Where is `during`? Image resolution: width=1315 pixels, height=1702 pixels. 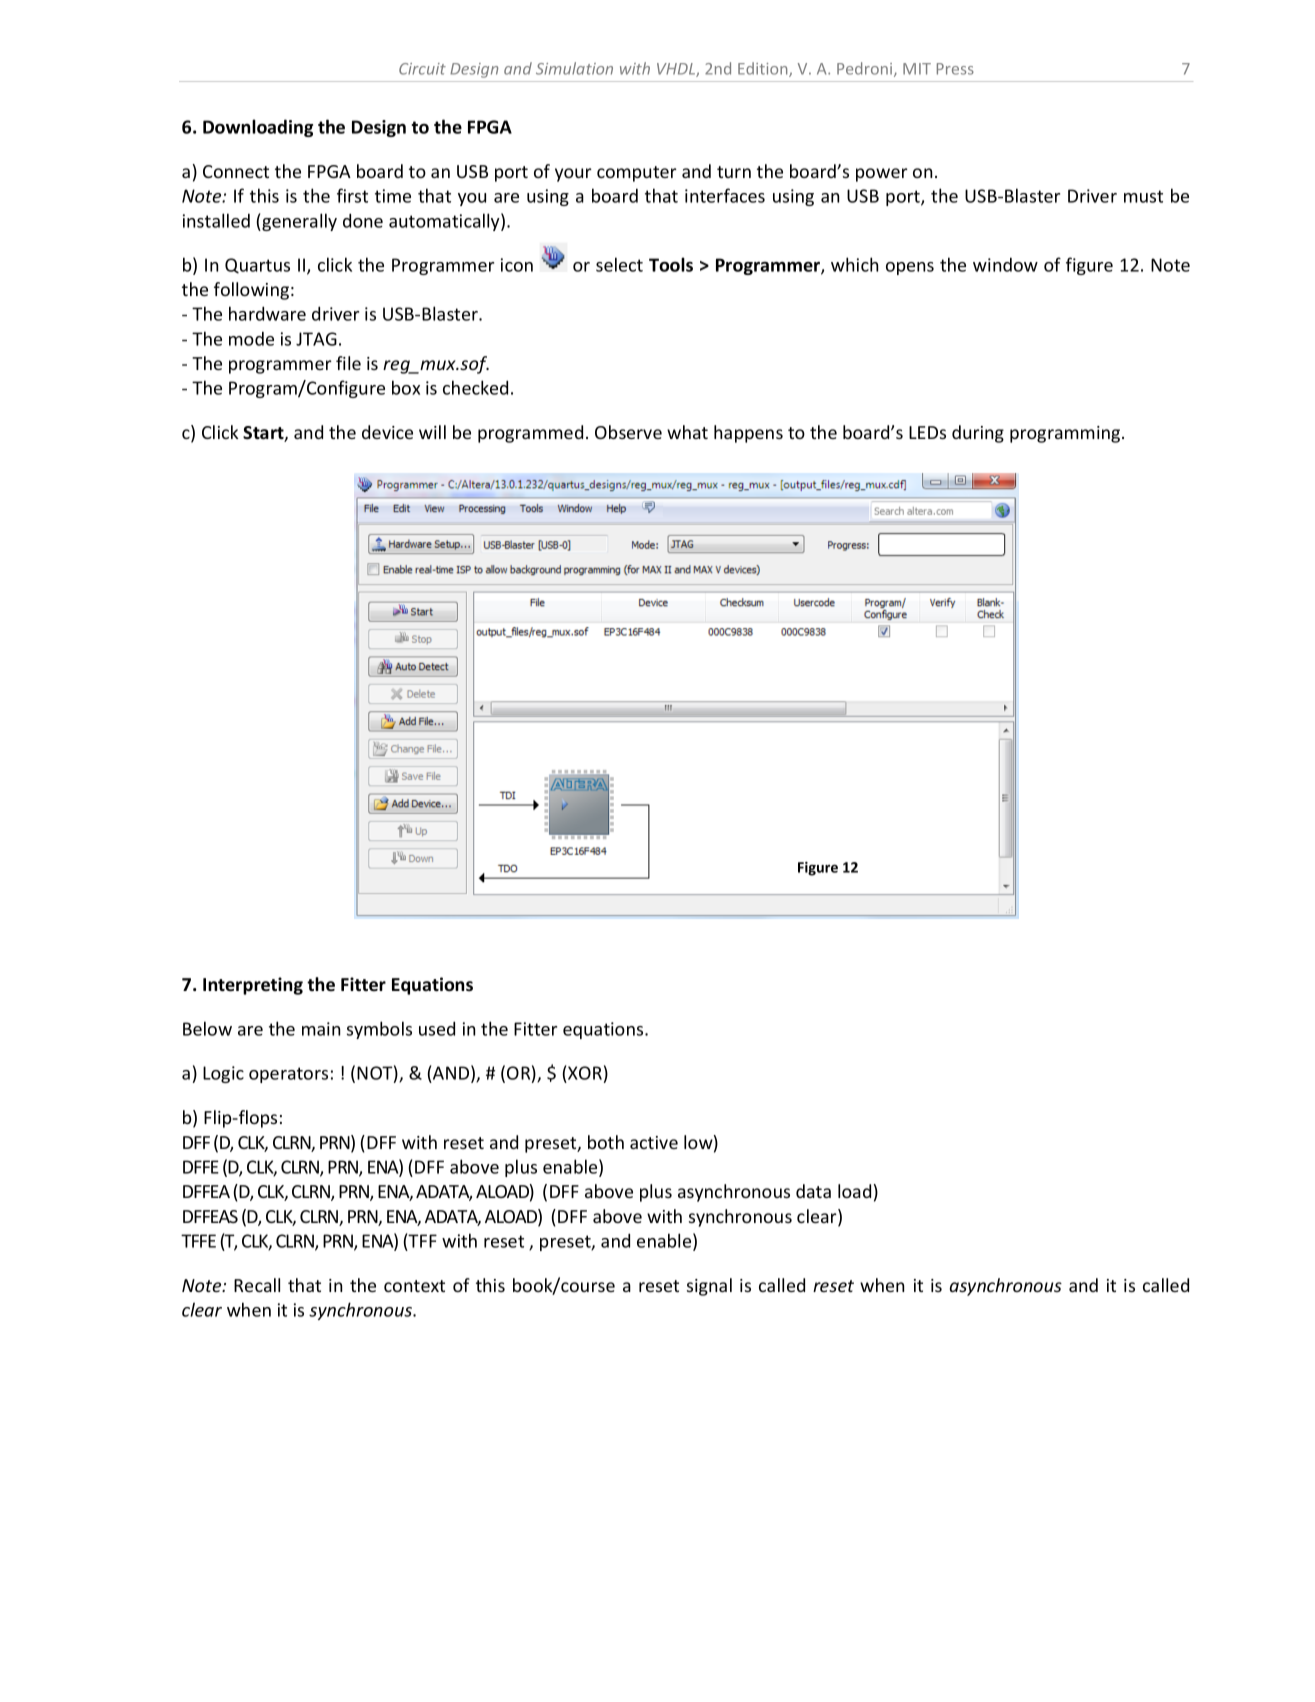
during is located at coordinates (978, 434).
